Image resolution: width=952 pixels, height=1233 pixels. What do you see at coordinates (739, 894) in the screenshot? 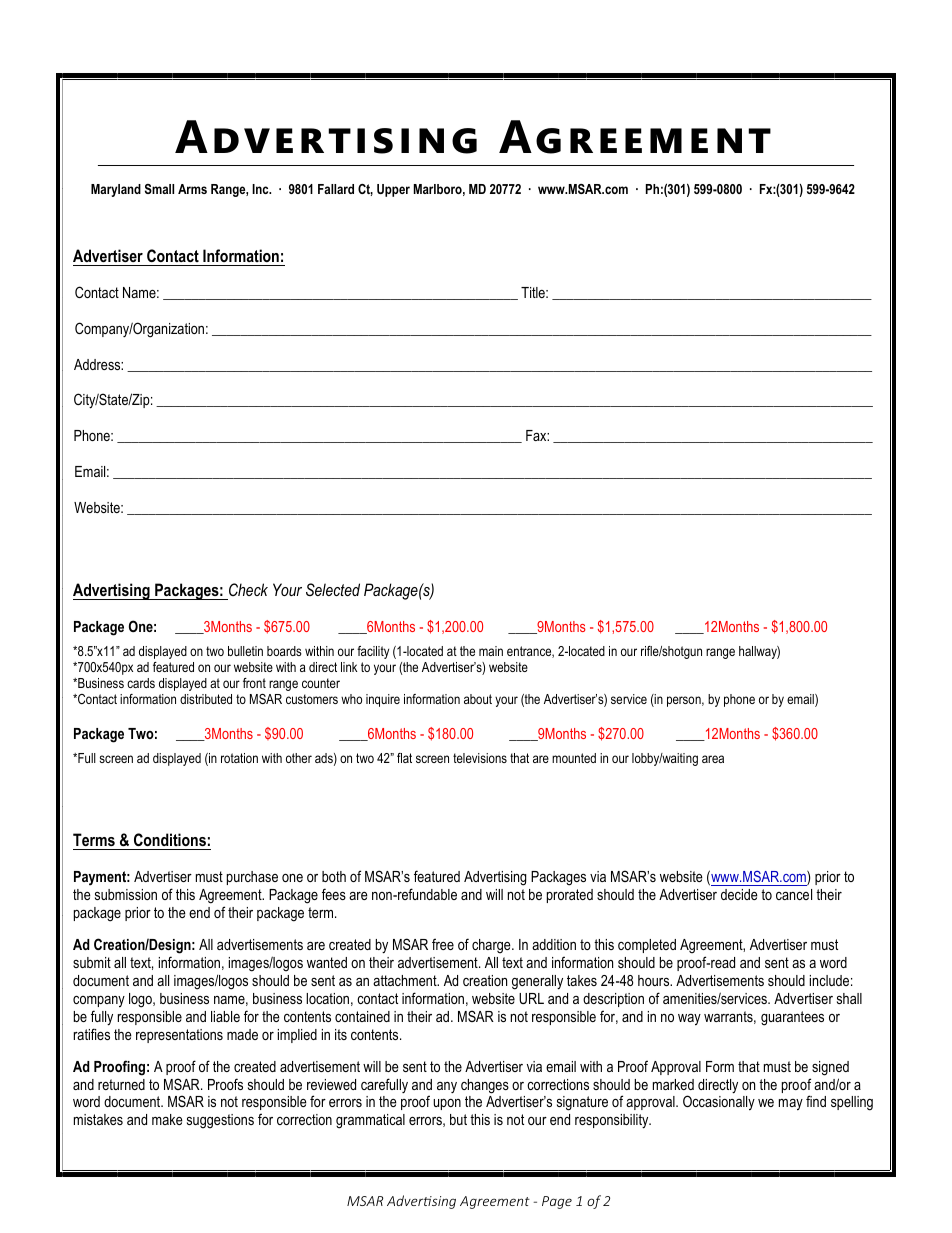
I see `decide` at bounding box center [739, 894].
